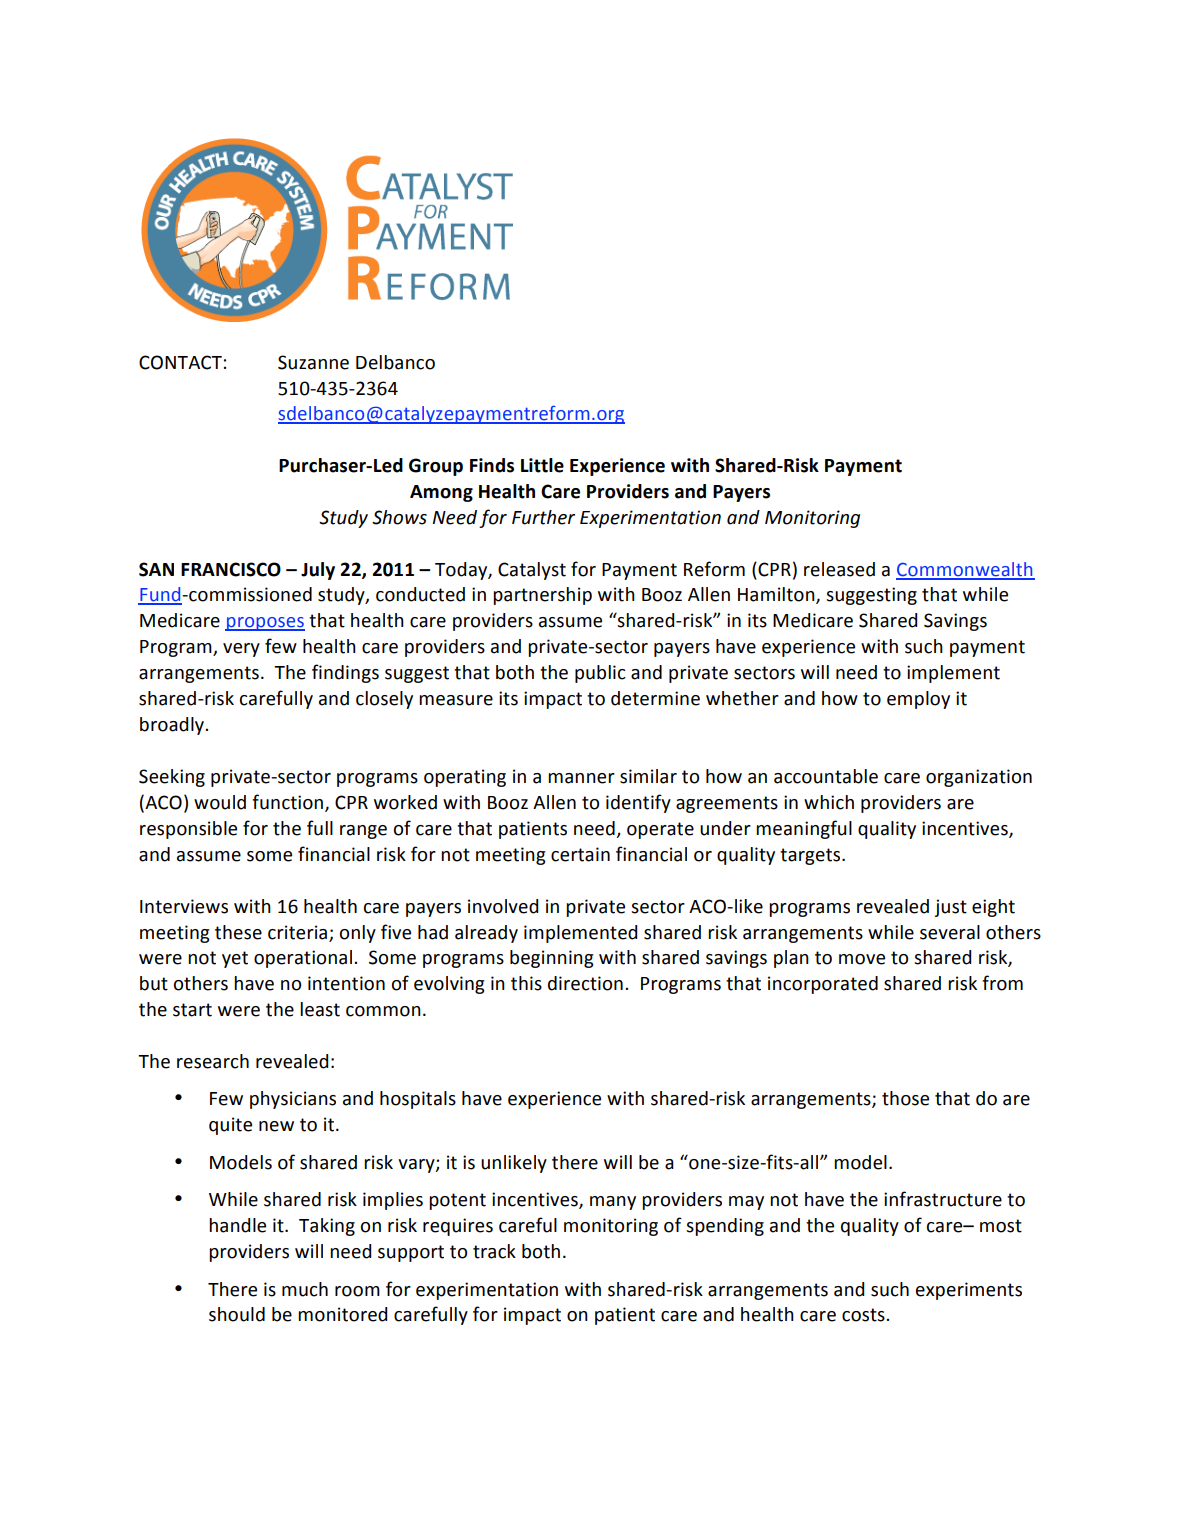 The height and width of the screenshot is (1528, 1181). I want to click on public, so click(600, 674).
